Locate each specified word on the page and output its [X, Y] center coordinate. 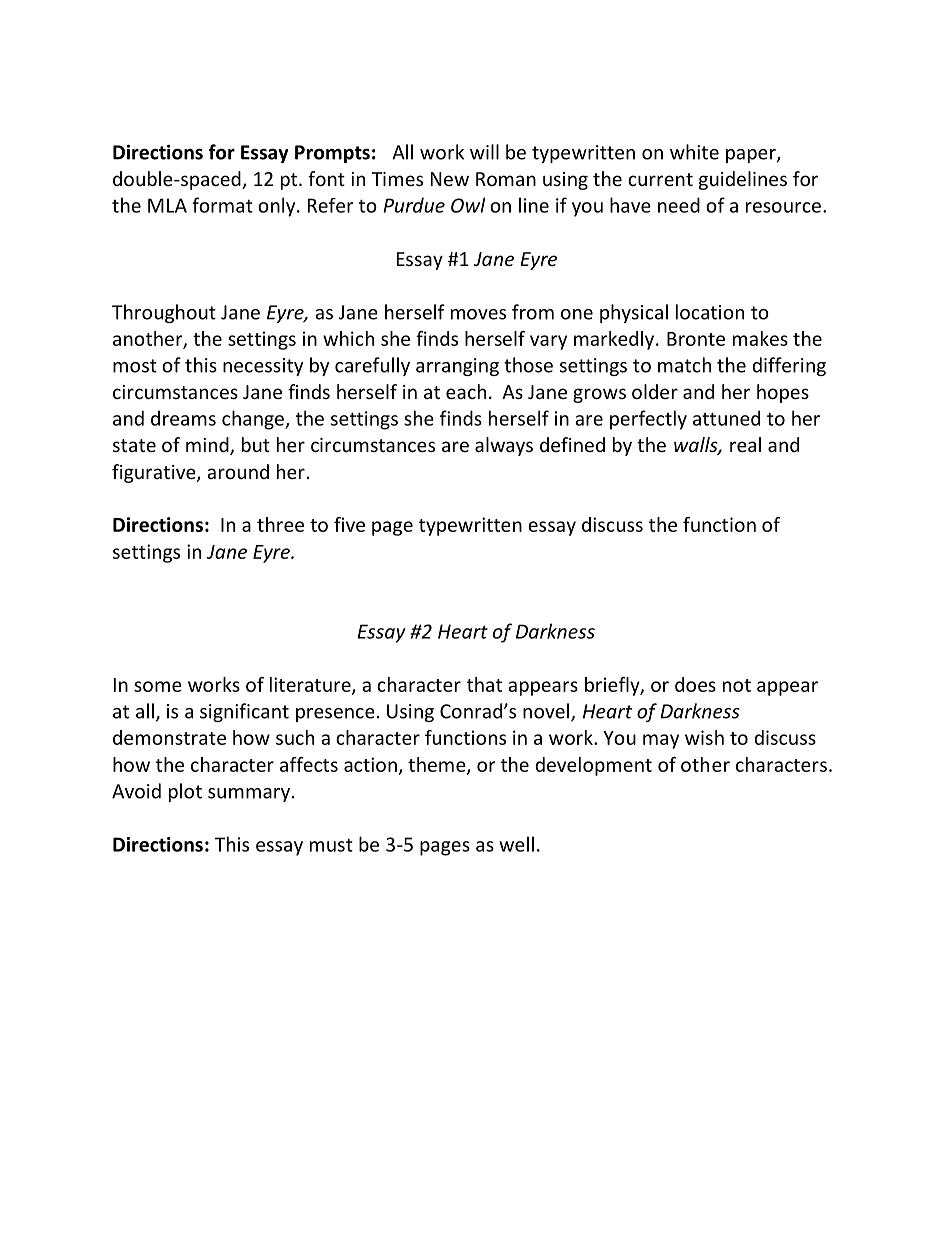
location [710, 312]
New [450, 179]
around [238, 471]
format [222, 205]
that [484, 684]
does [695, 684]
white [694, 152]
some [158, 686]
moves [478, 314]
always [504, 446]
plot [185, 792]
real [745, 444]
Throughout [164, 313]
